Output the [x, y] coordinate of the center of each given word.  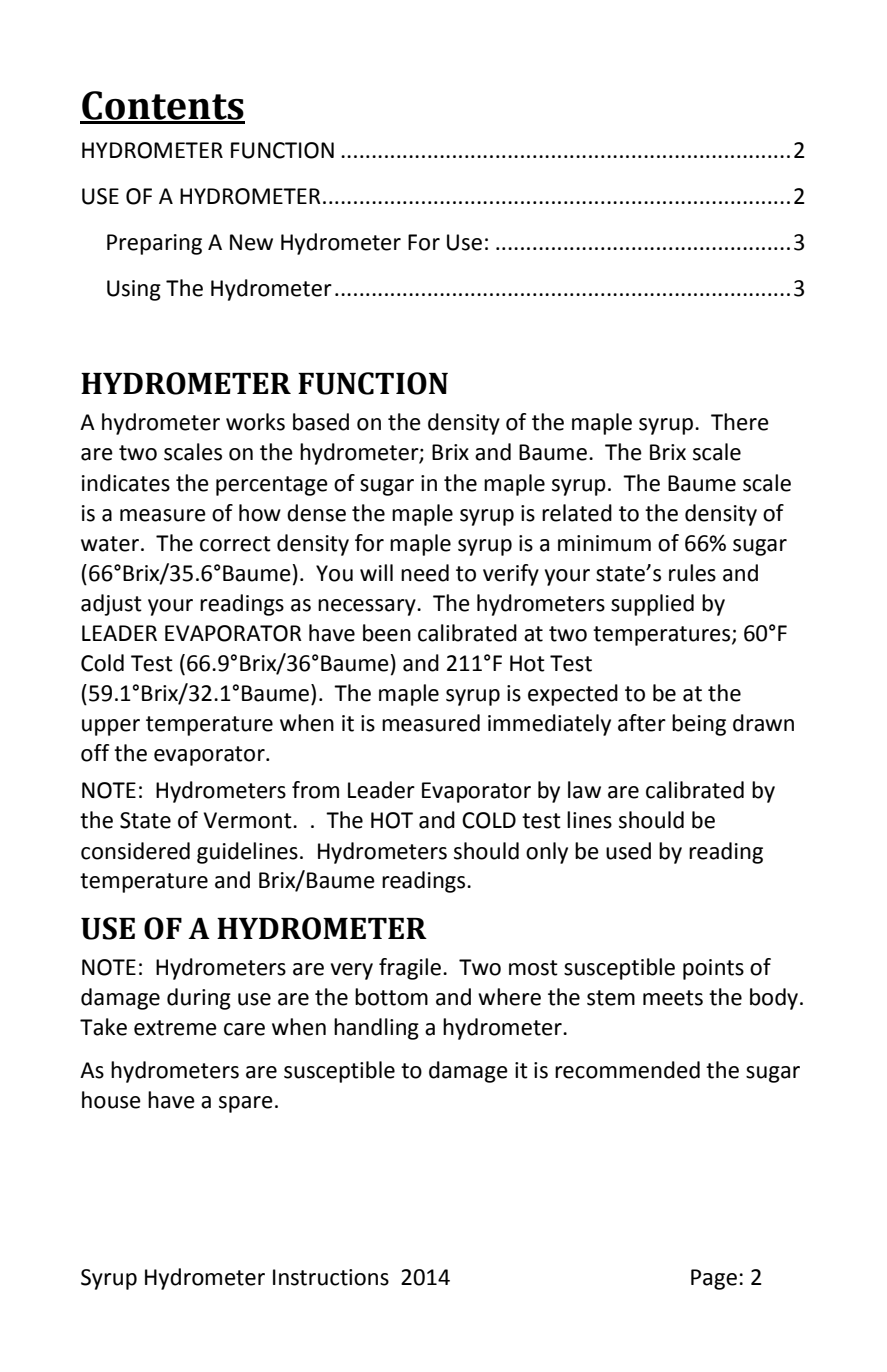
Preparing [154, 244]
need [425, 573]
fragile [410, 969]
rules [692, 573]
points [713, 969]
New [251, 242]
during [199, 999]
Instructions [331, 1277]
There [740, 422]
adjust [111, 605]
